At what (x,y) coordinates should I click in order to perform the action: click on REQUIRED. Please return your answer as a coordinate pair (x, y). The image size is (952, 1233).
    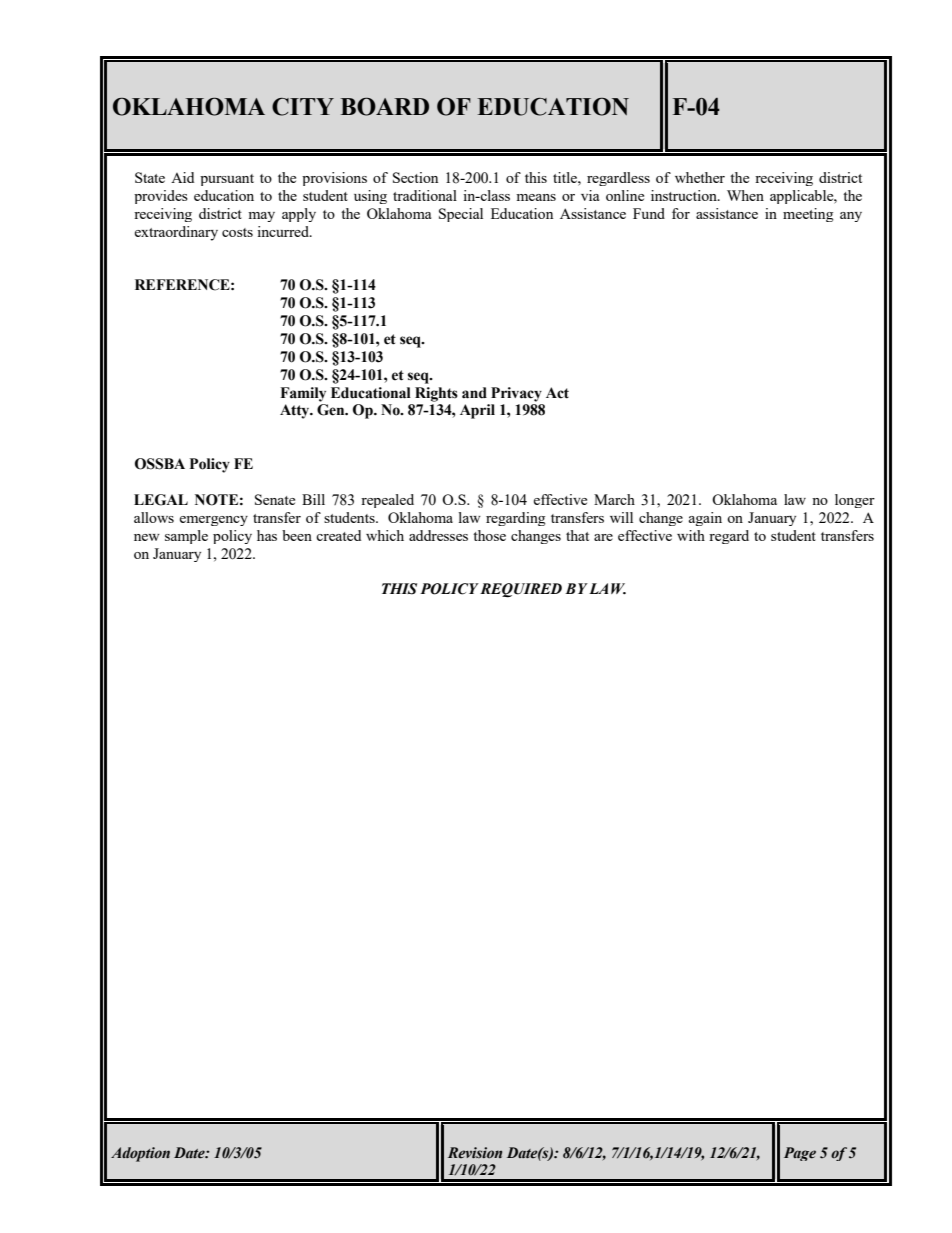
    Looking at the image, I should click on (521, 590).
